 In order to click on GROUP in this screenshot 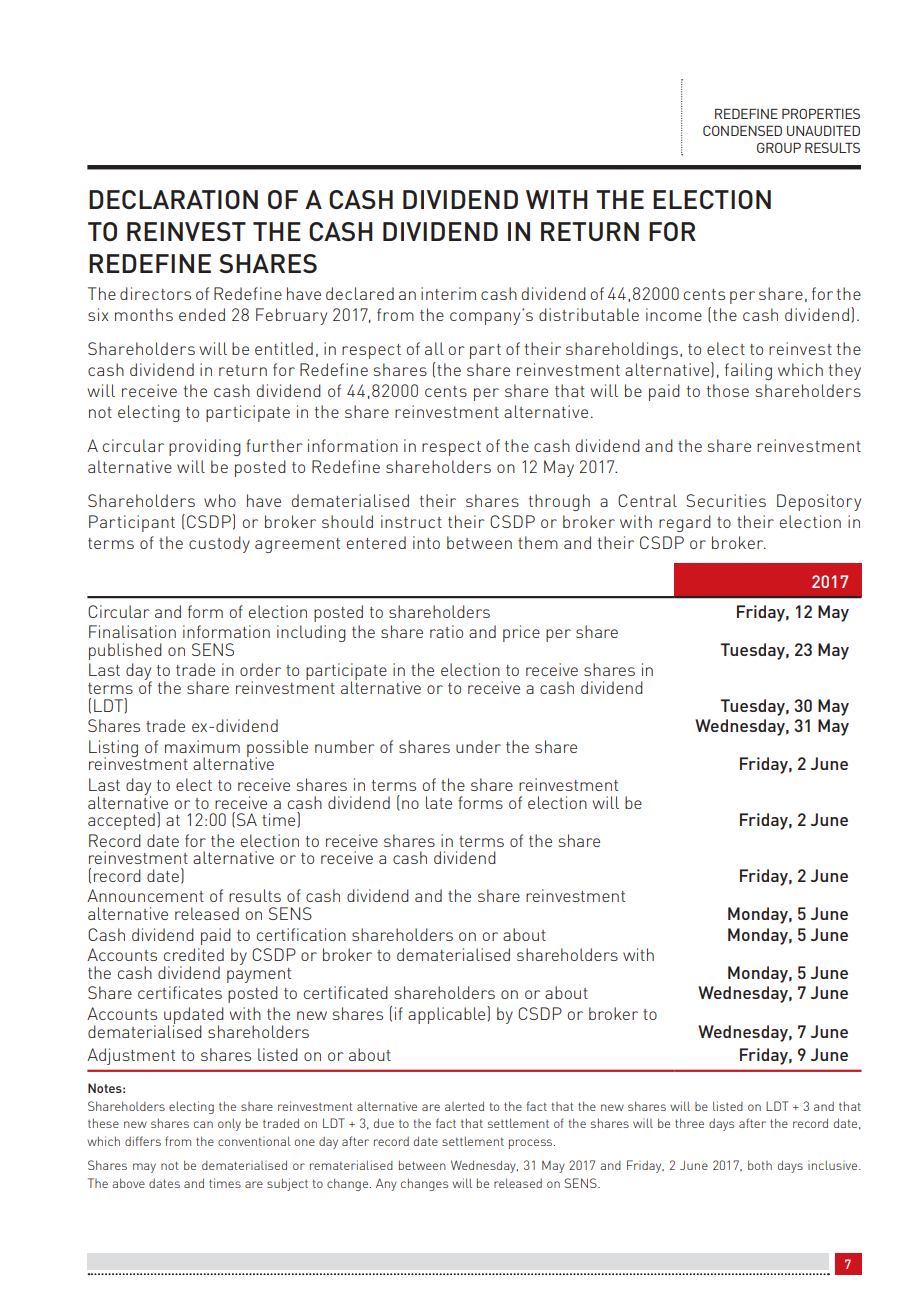, I will do `click(779, 147)`.
